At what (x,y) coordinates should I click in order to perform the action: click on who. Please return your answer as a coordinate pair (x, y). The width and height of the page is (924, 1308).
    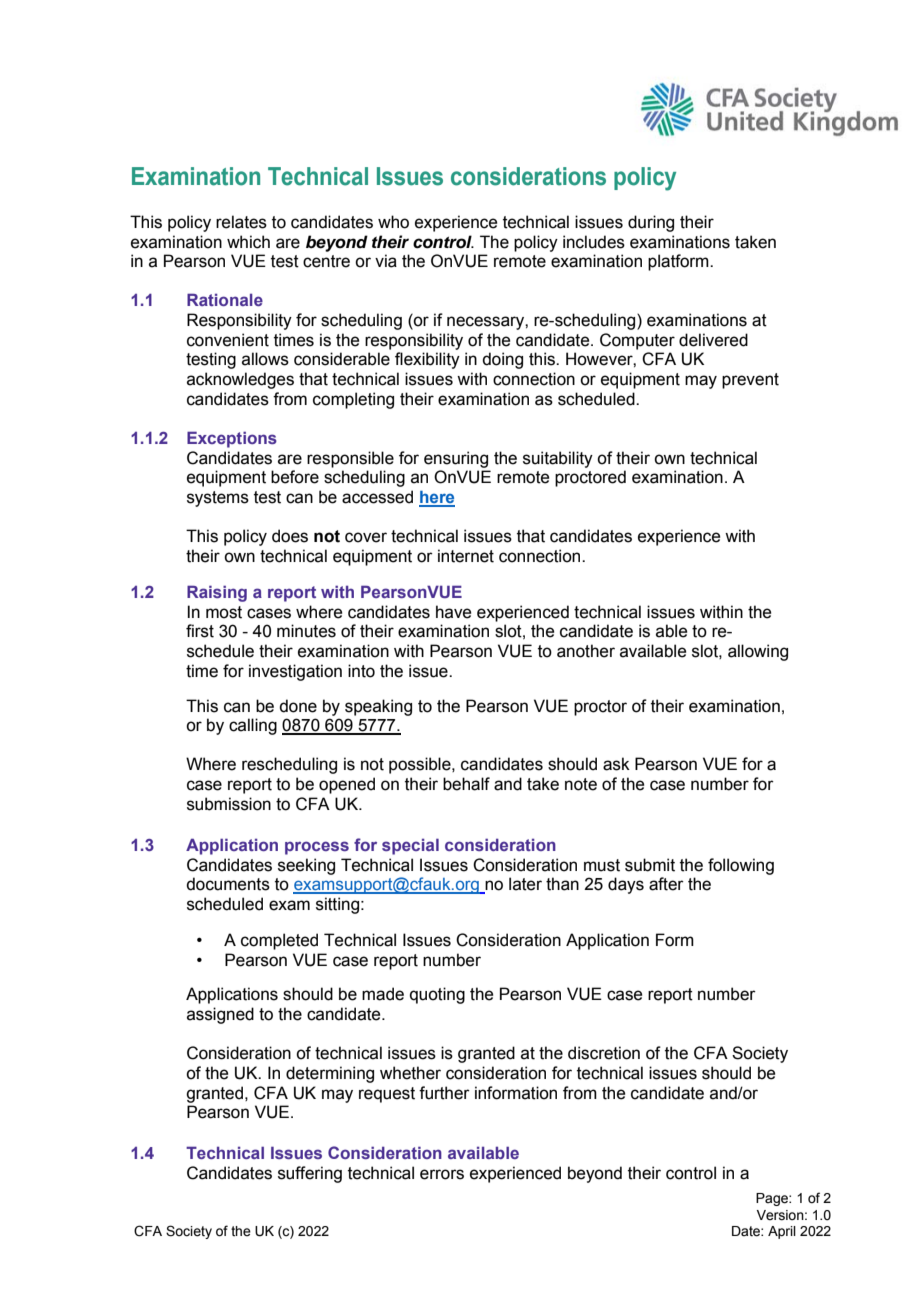
    Looking at the image, I should click on (393, 222).
